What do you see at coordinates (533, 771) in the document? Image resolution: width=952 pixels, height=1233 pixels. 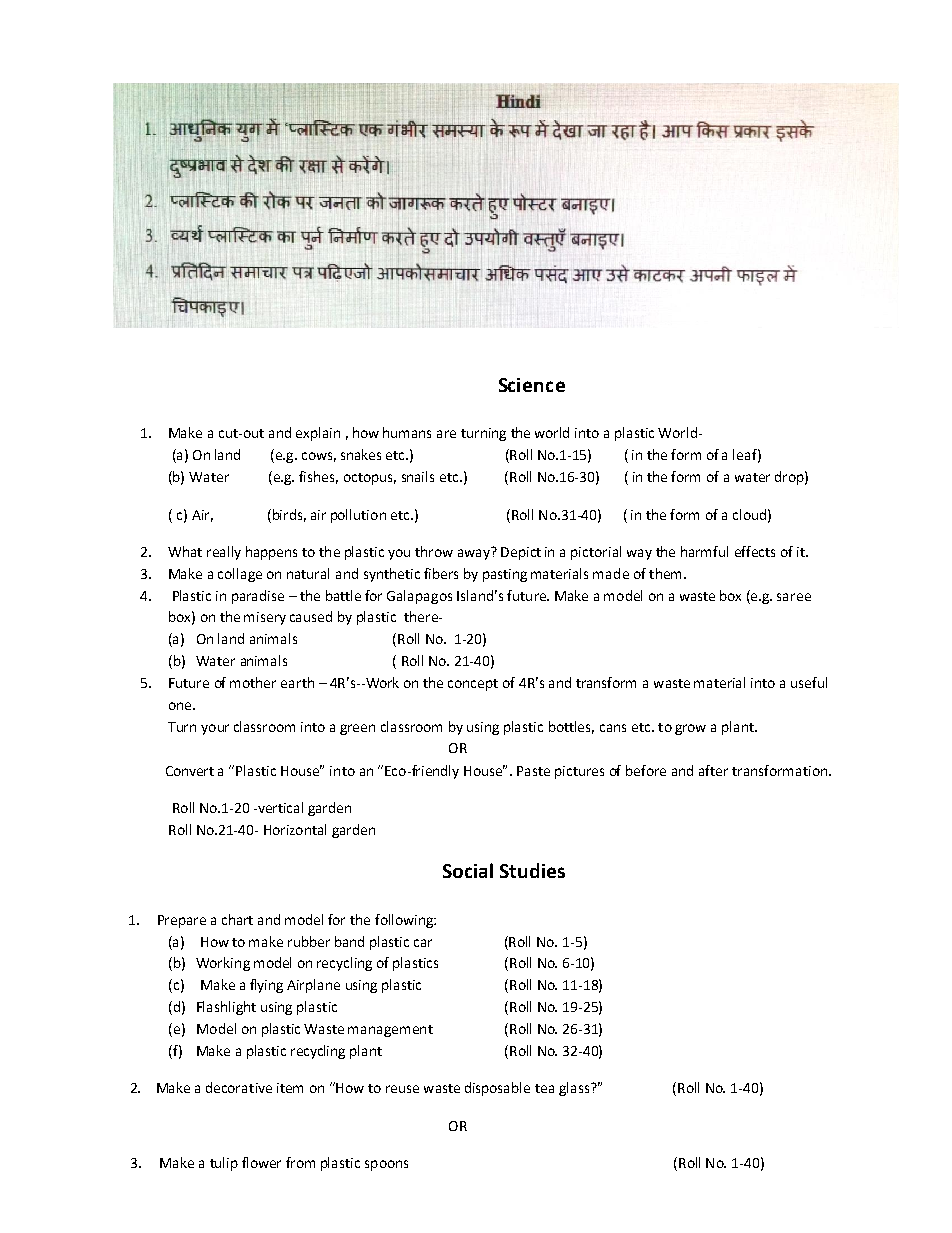 I see `Paste` at bounding box center [533, 771].
